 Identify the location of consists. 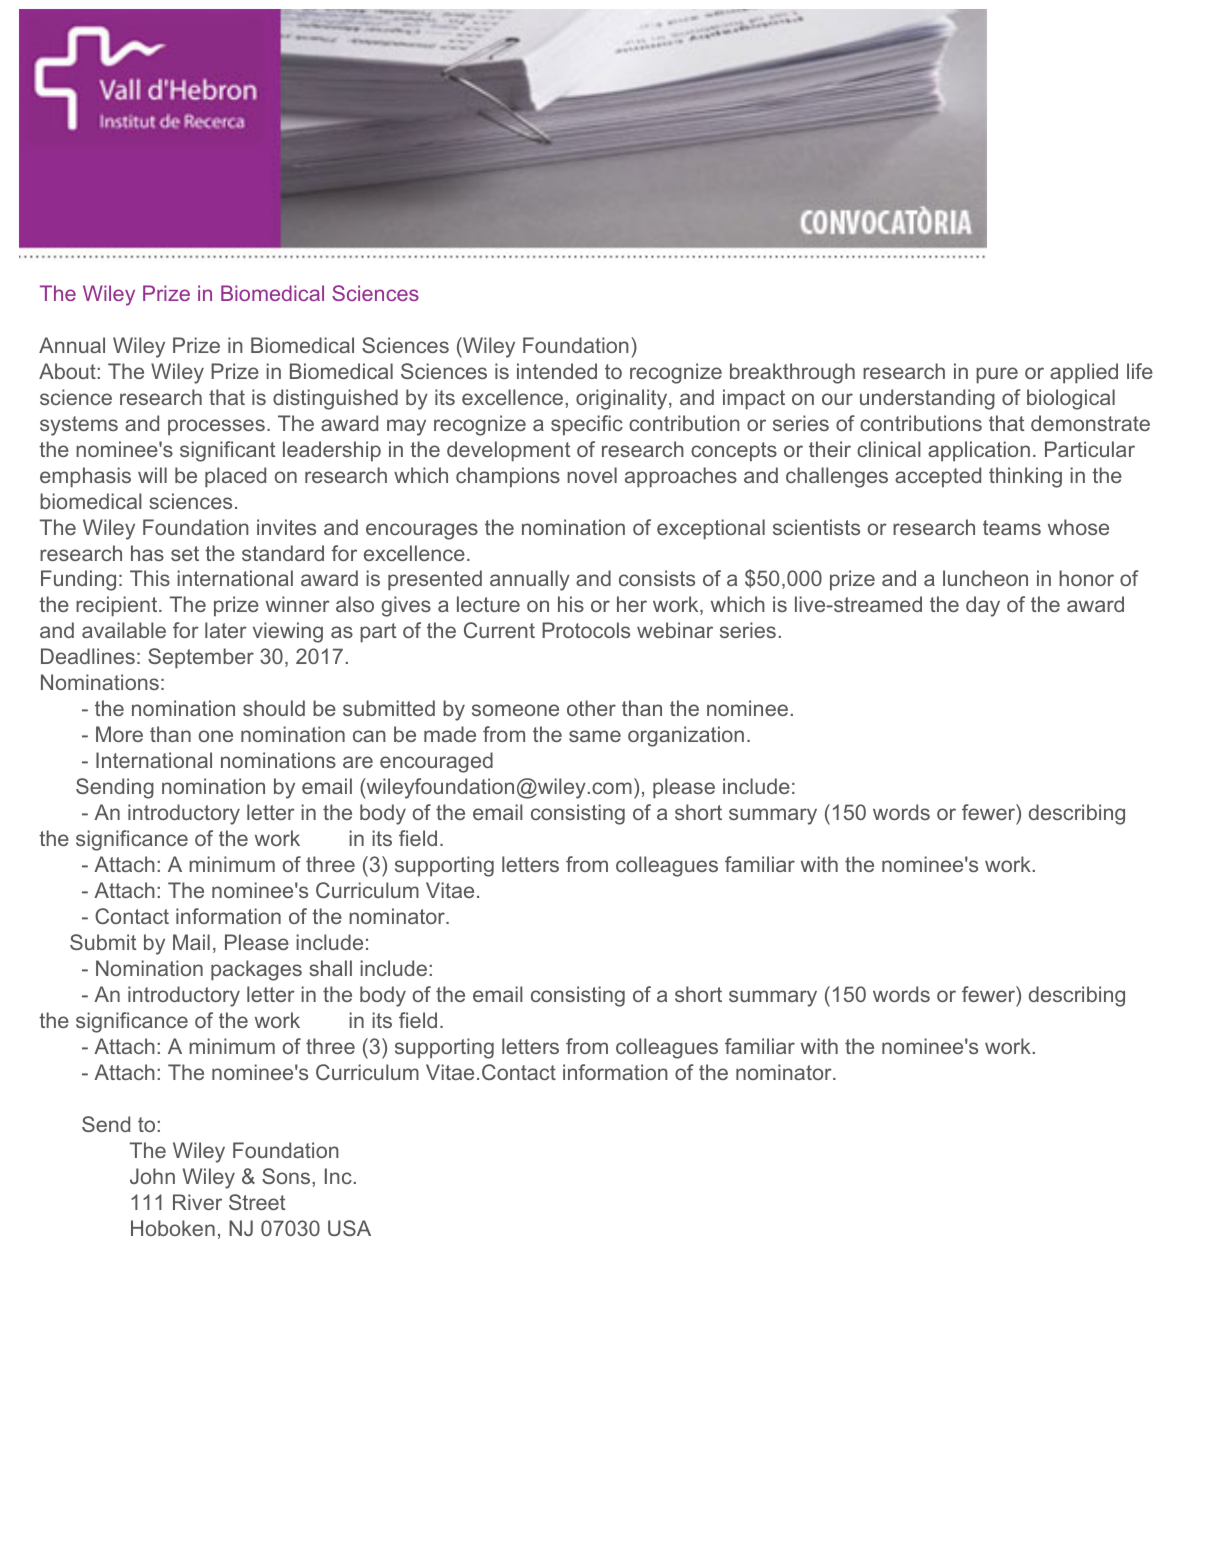
(657, 578).
